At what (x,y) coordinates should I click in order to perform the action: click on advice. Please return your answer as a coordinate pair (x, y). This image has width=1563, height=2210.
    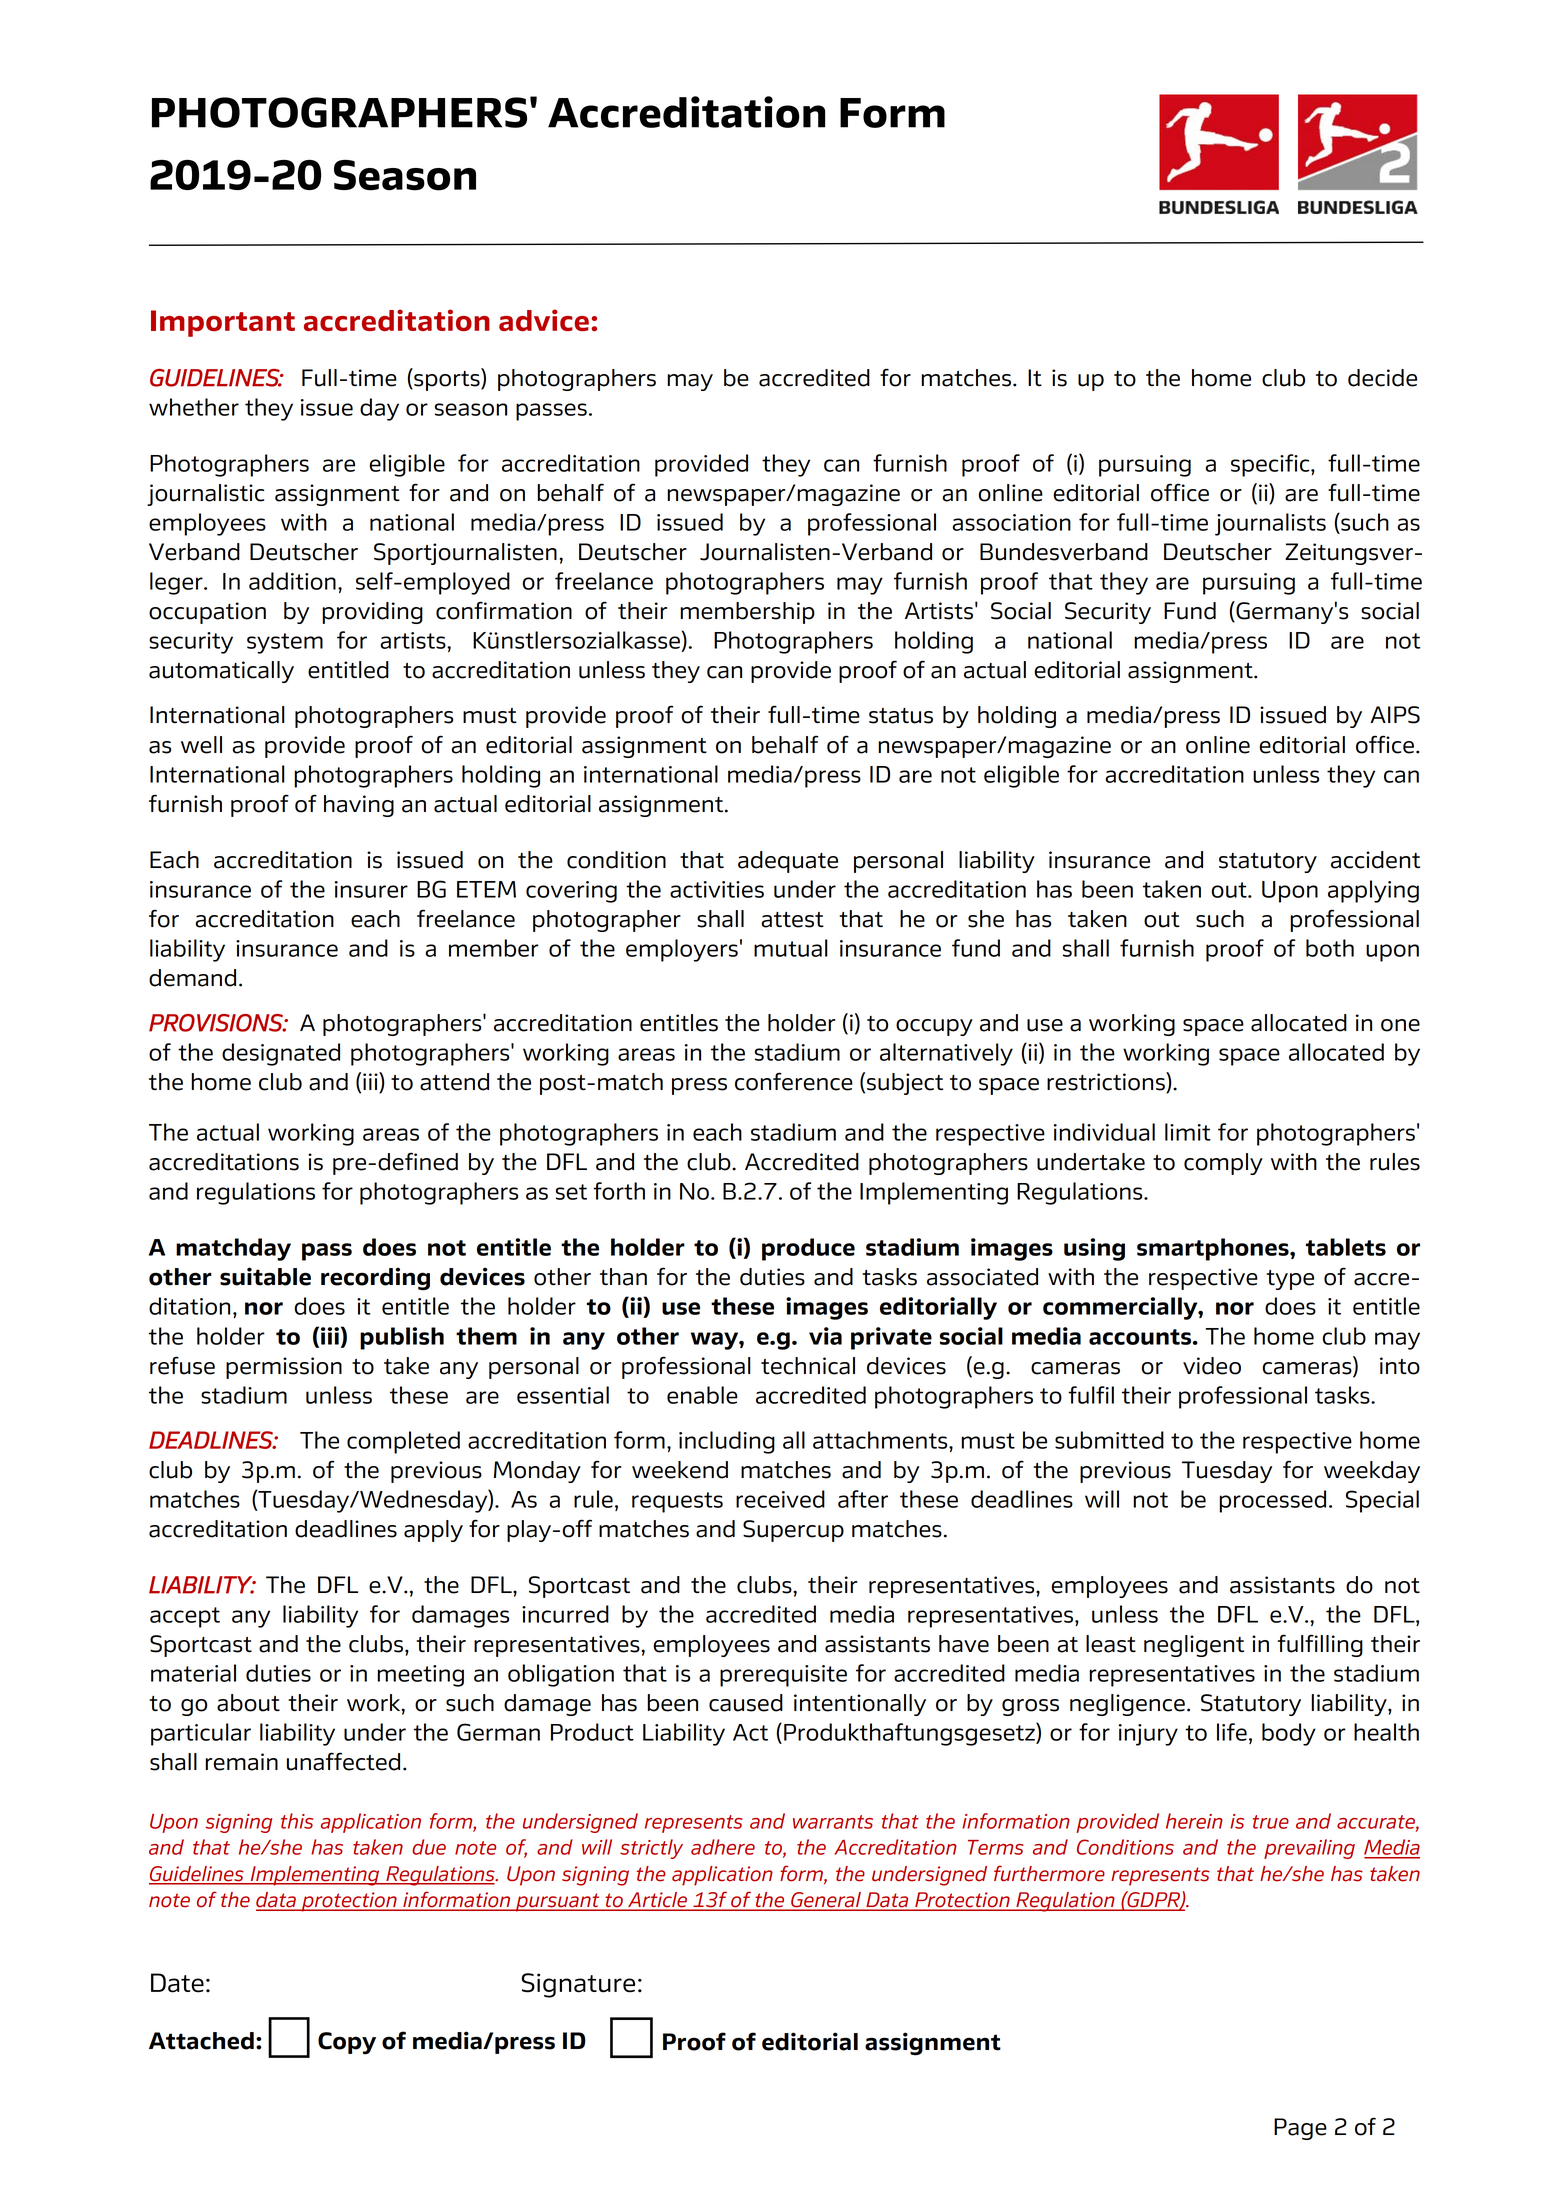
    Looking at the image, I should click on (544, 320).
